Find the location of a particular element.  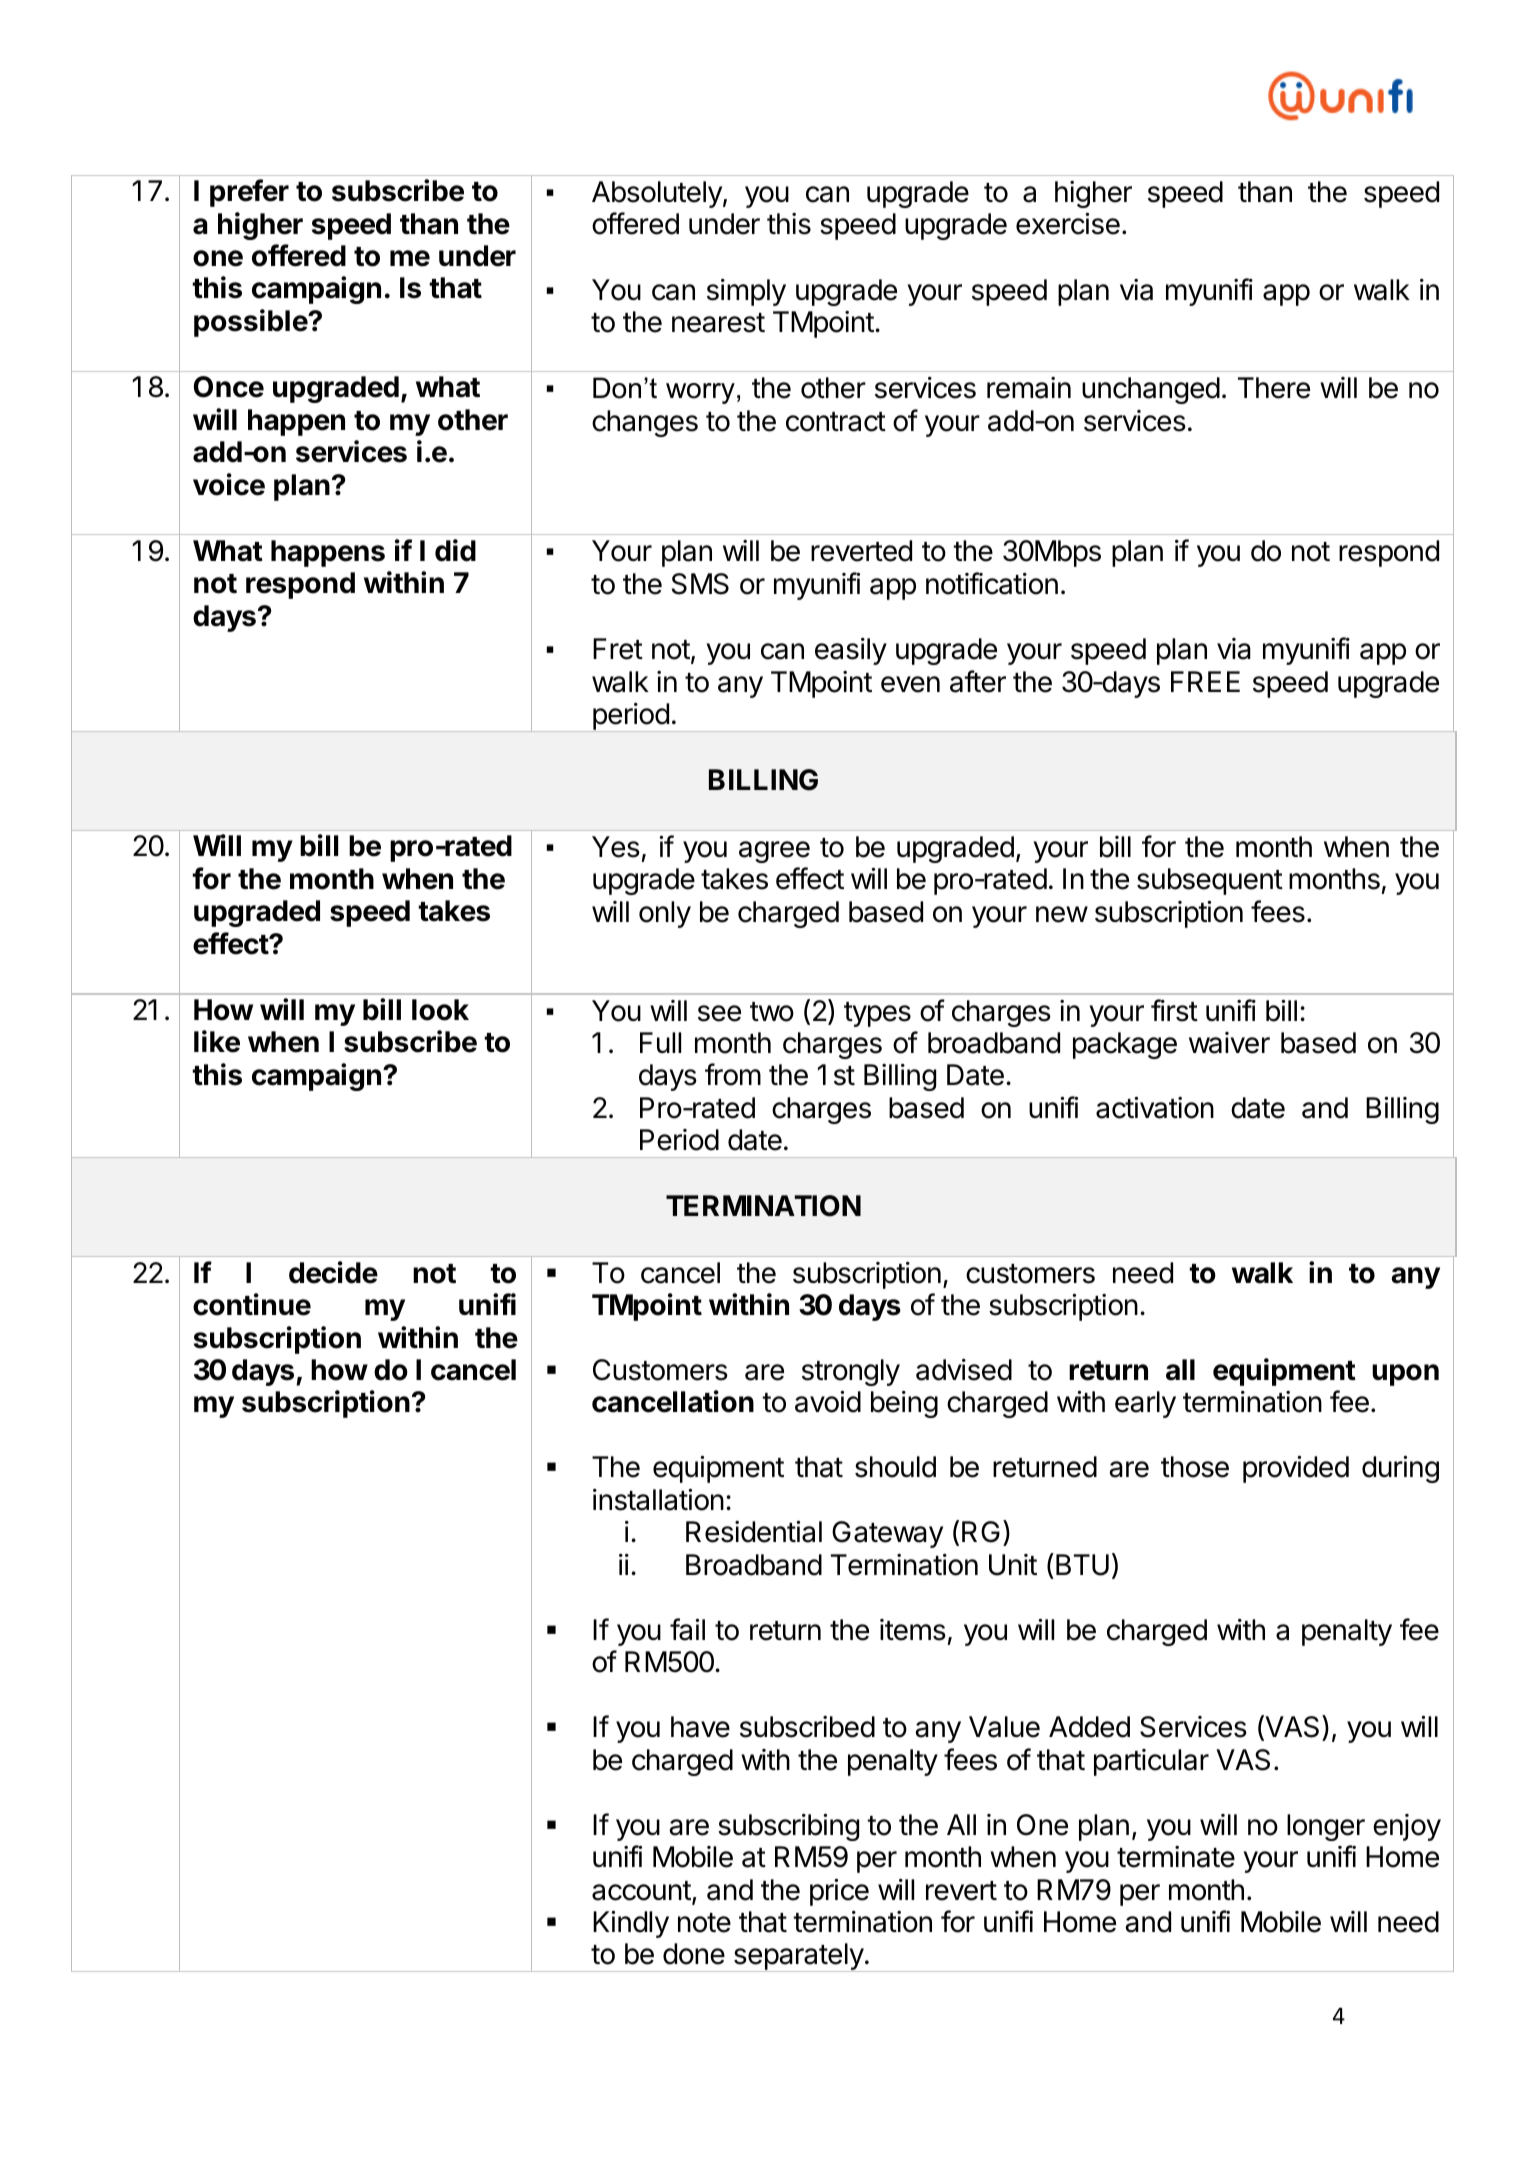

price is located at coordinates (839, 1892).
